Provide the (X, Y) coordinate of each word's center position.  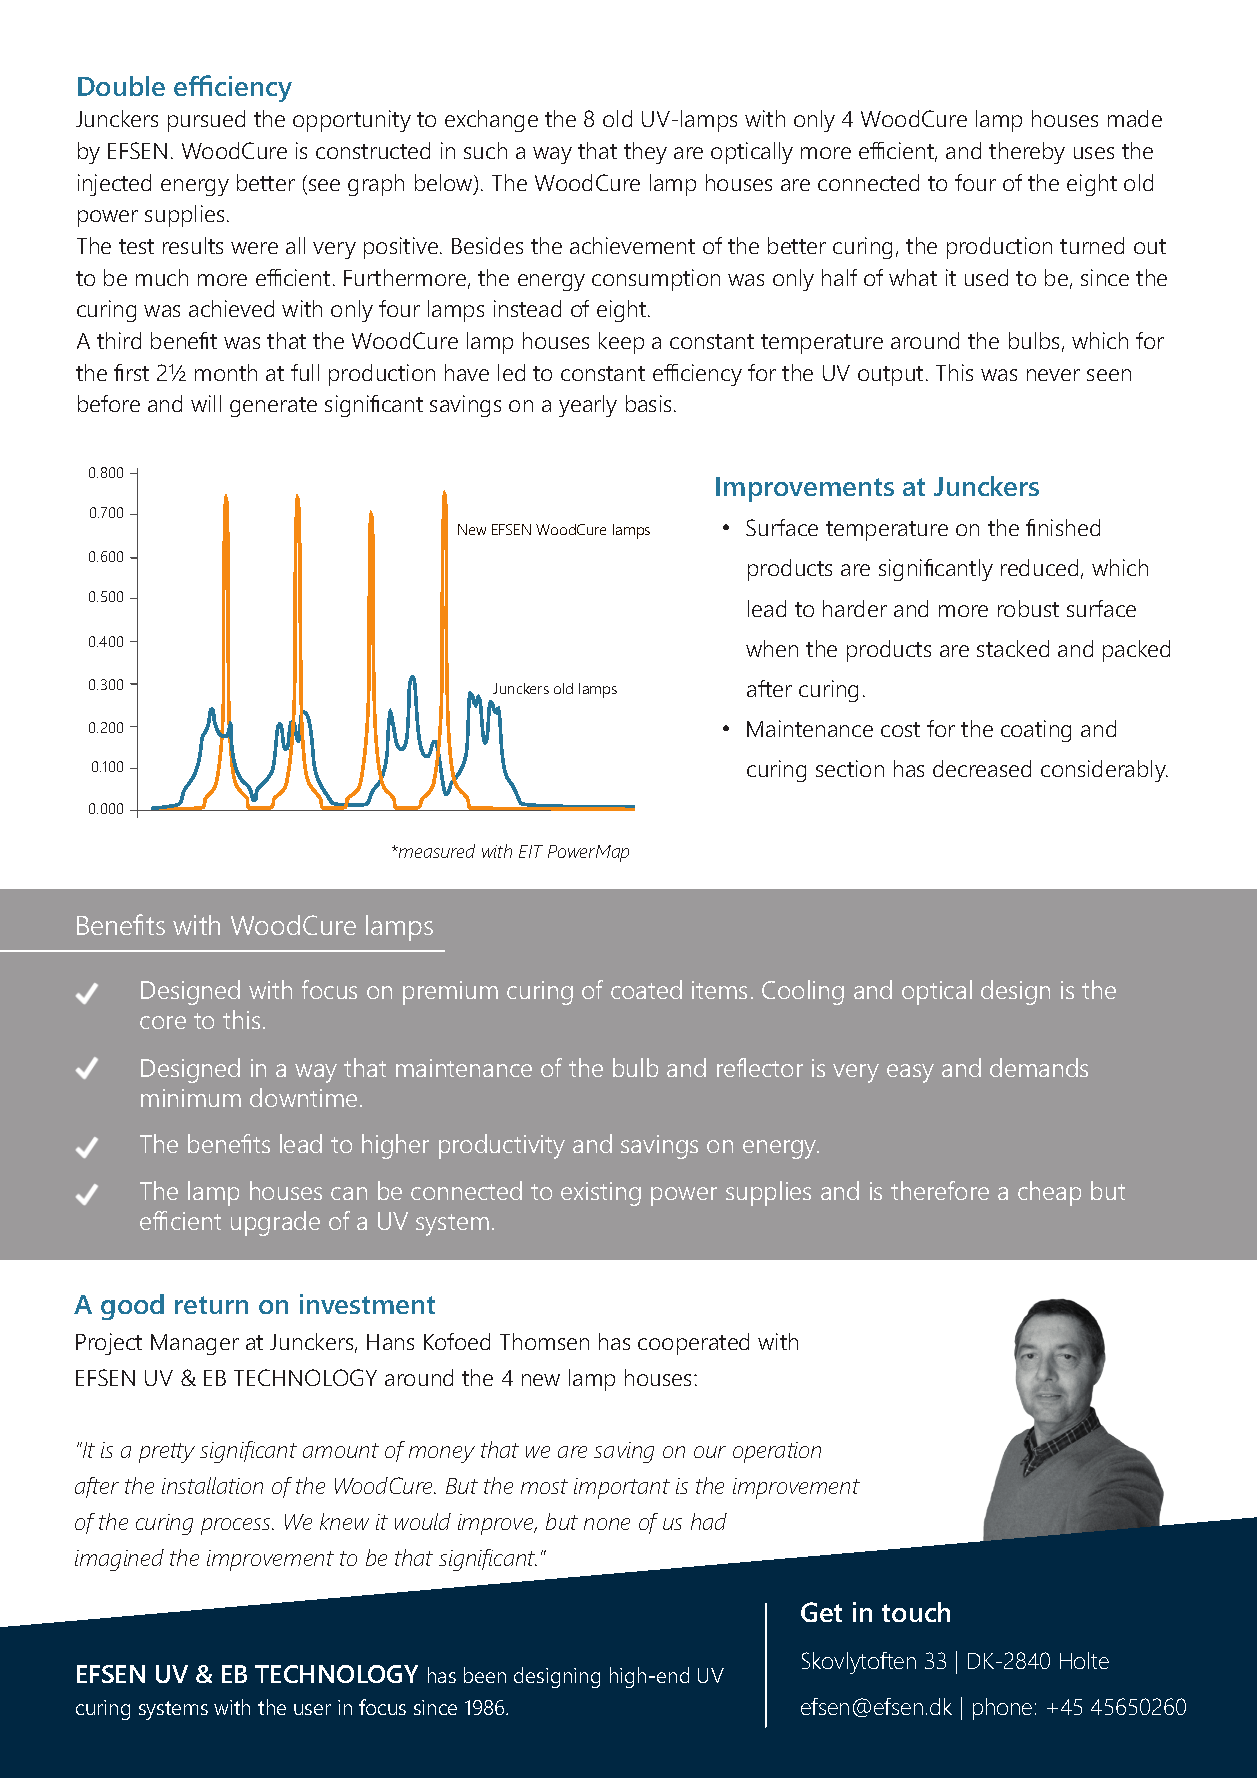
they (645, 153)
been (485, 1675)
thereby (1027, 153)
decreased (982, 768)
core (163, 1022)
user (312, 1709)
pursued (206, 121)
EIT (531, 851)
